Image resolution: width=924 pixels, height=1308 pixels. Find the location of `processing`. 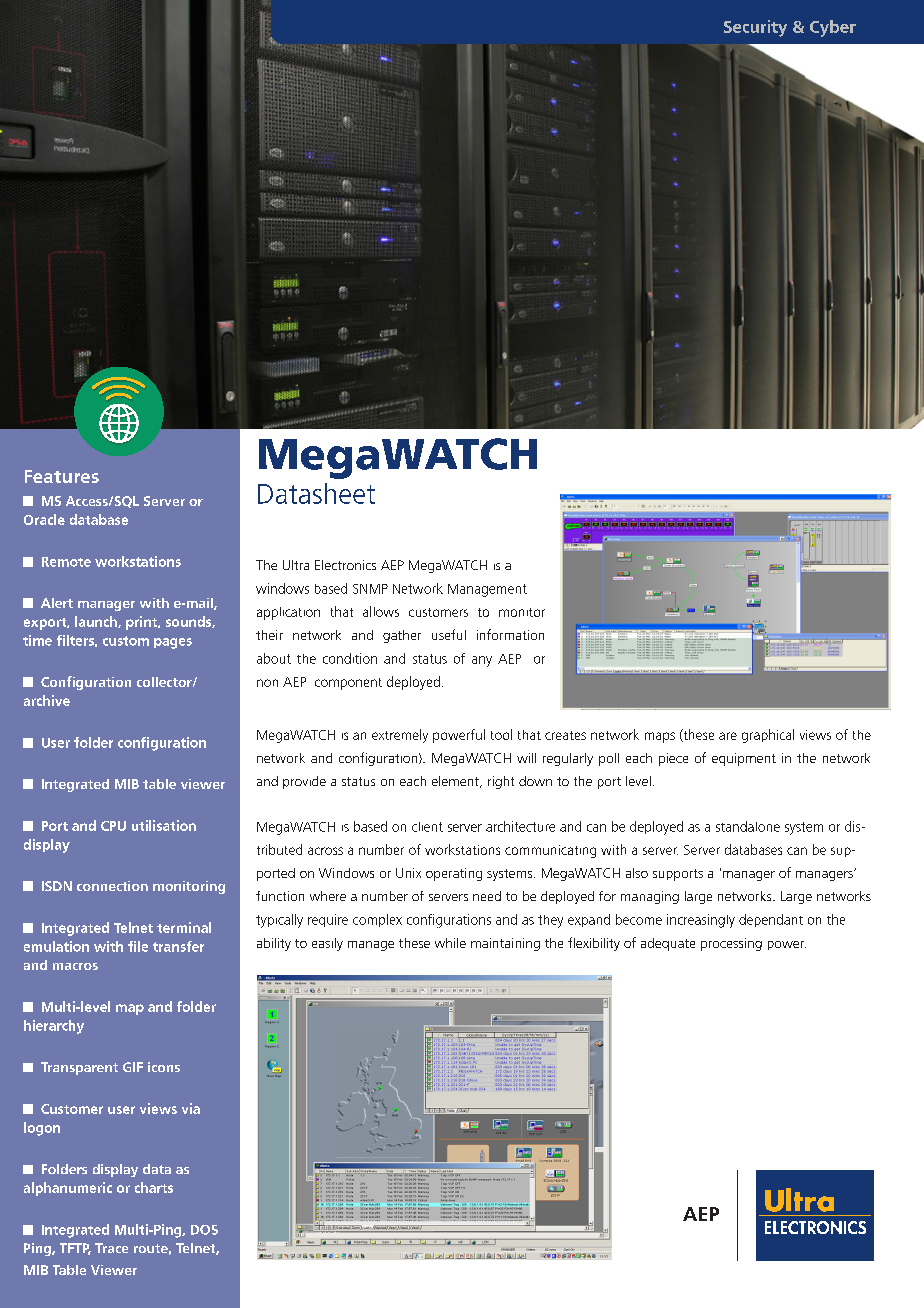

processing is located at coordinates (731, 944).
